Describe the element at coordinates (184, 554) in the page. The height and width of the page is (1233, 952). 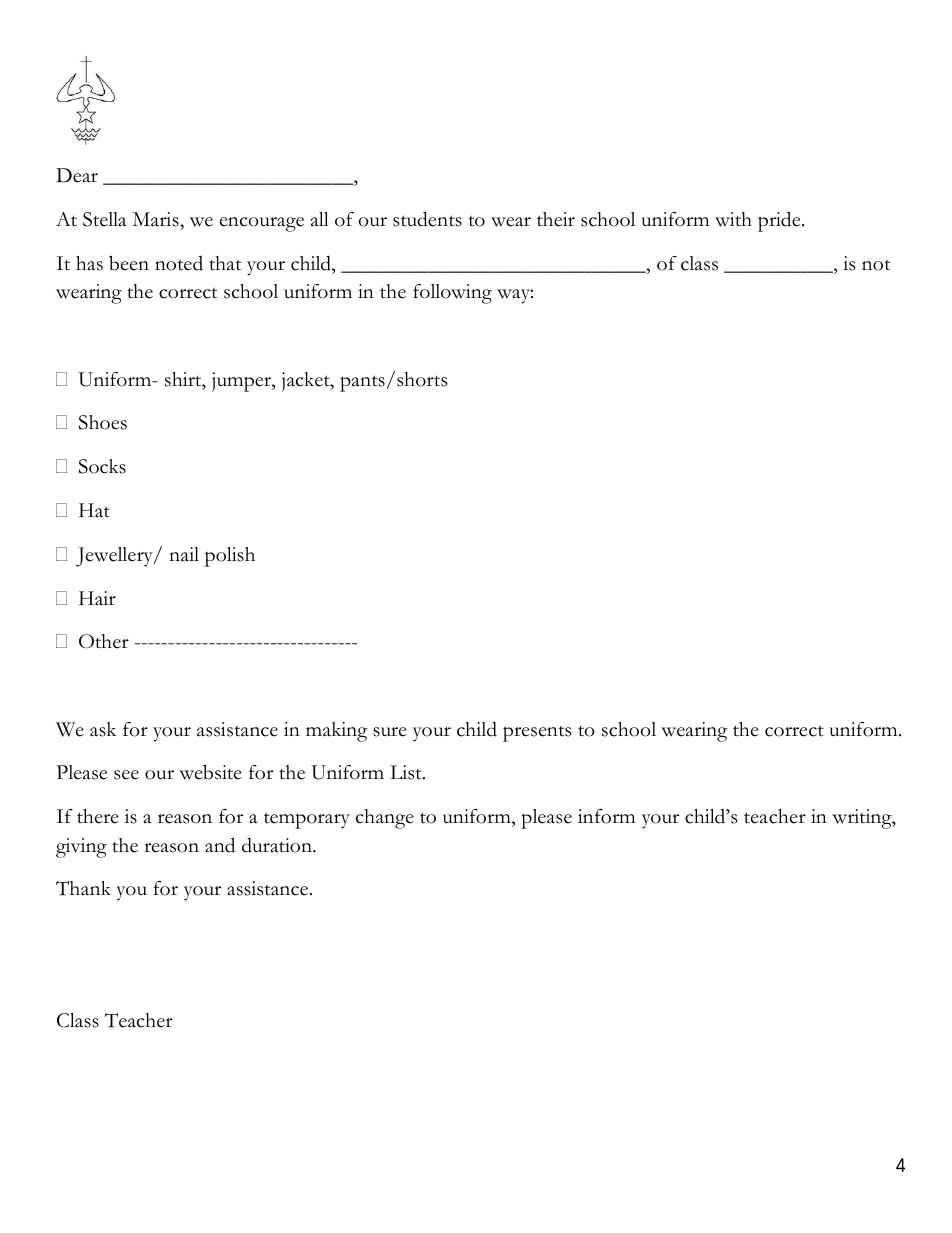
I see `nail` at that location.
